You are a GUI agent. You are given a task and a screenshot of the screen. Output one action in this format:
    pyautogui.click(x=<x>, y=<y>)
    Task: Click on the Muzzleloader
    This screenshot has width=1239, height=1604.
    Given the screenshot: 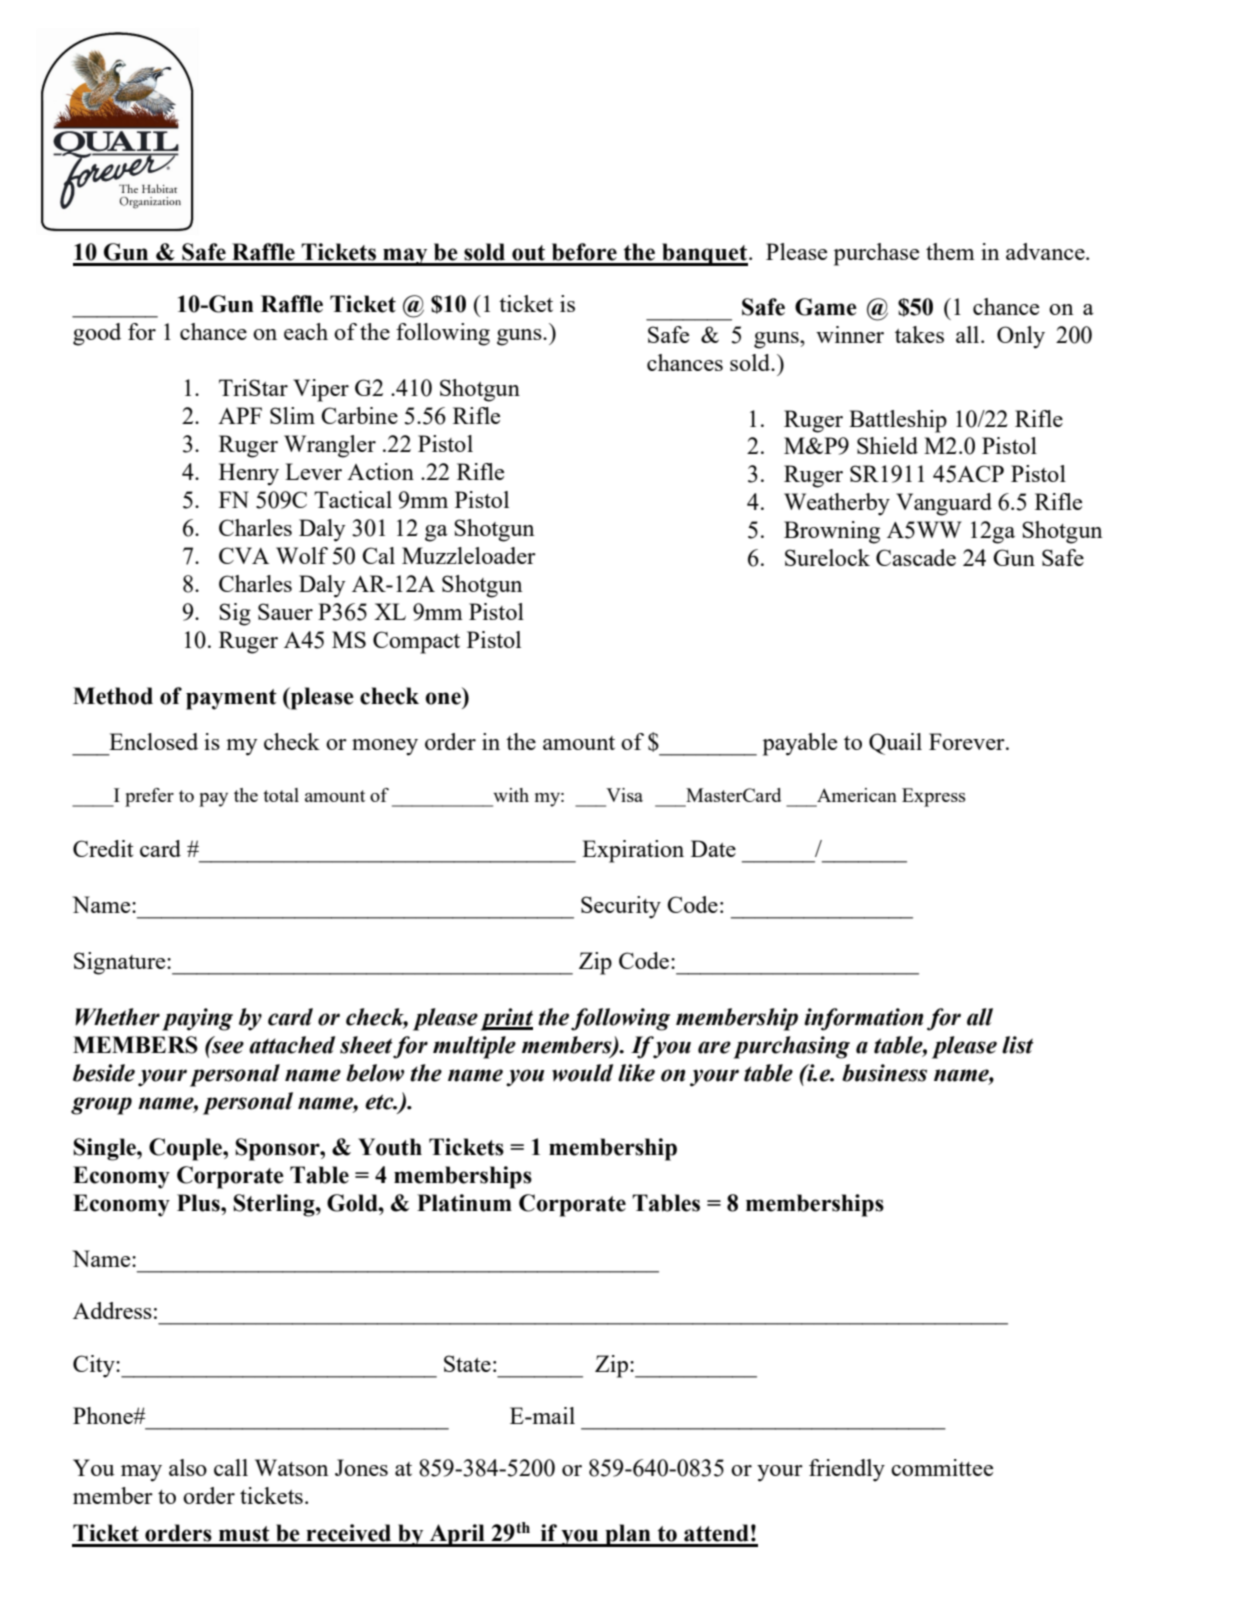 What is the action you would take?
    pyautogui.click(x=469, y=555)
